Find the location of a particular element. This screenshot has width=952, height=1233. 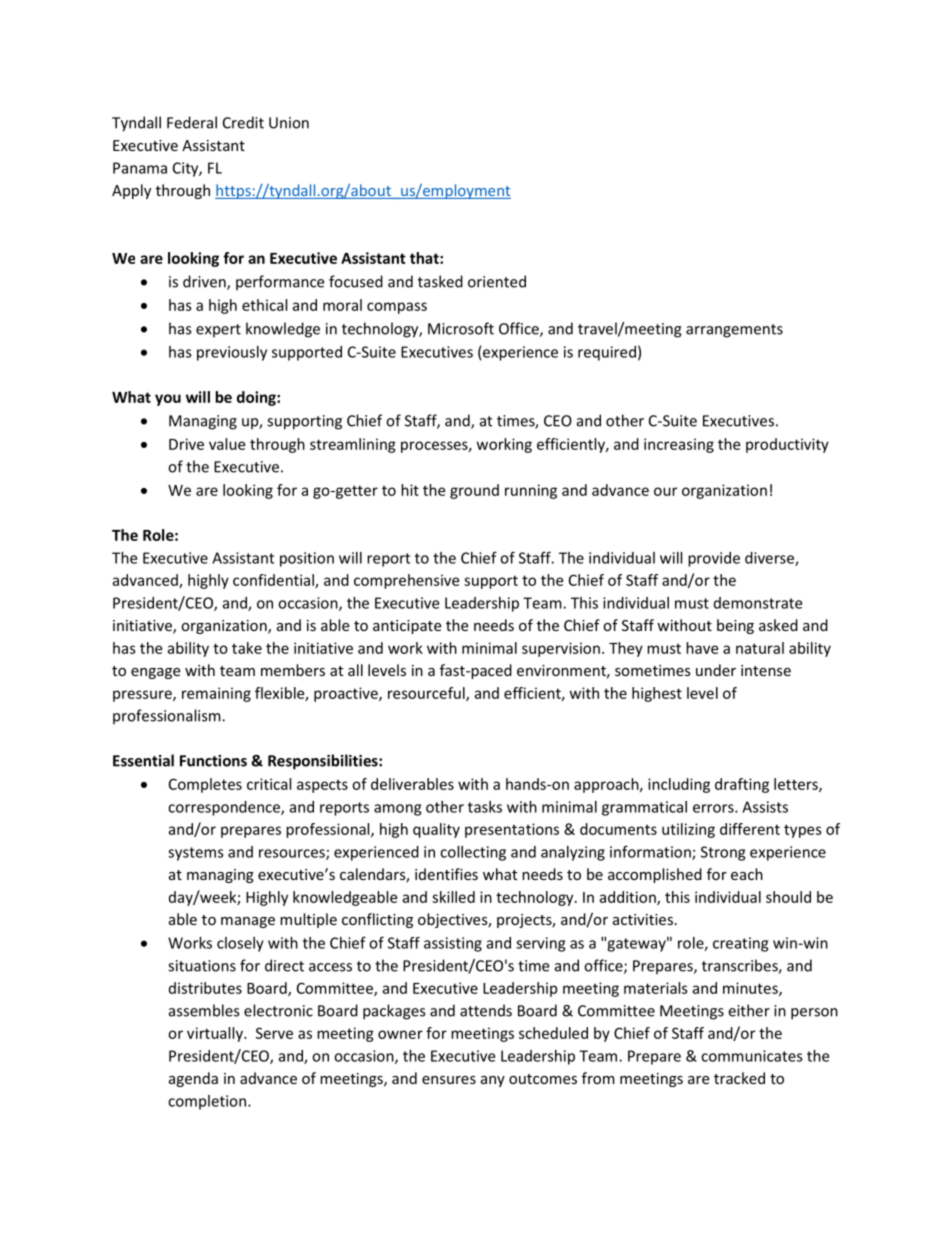

oriented is located at coordinates (497, 281).
